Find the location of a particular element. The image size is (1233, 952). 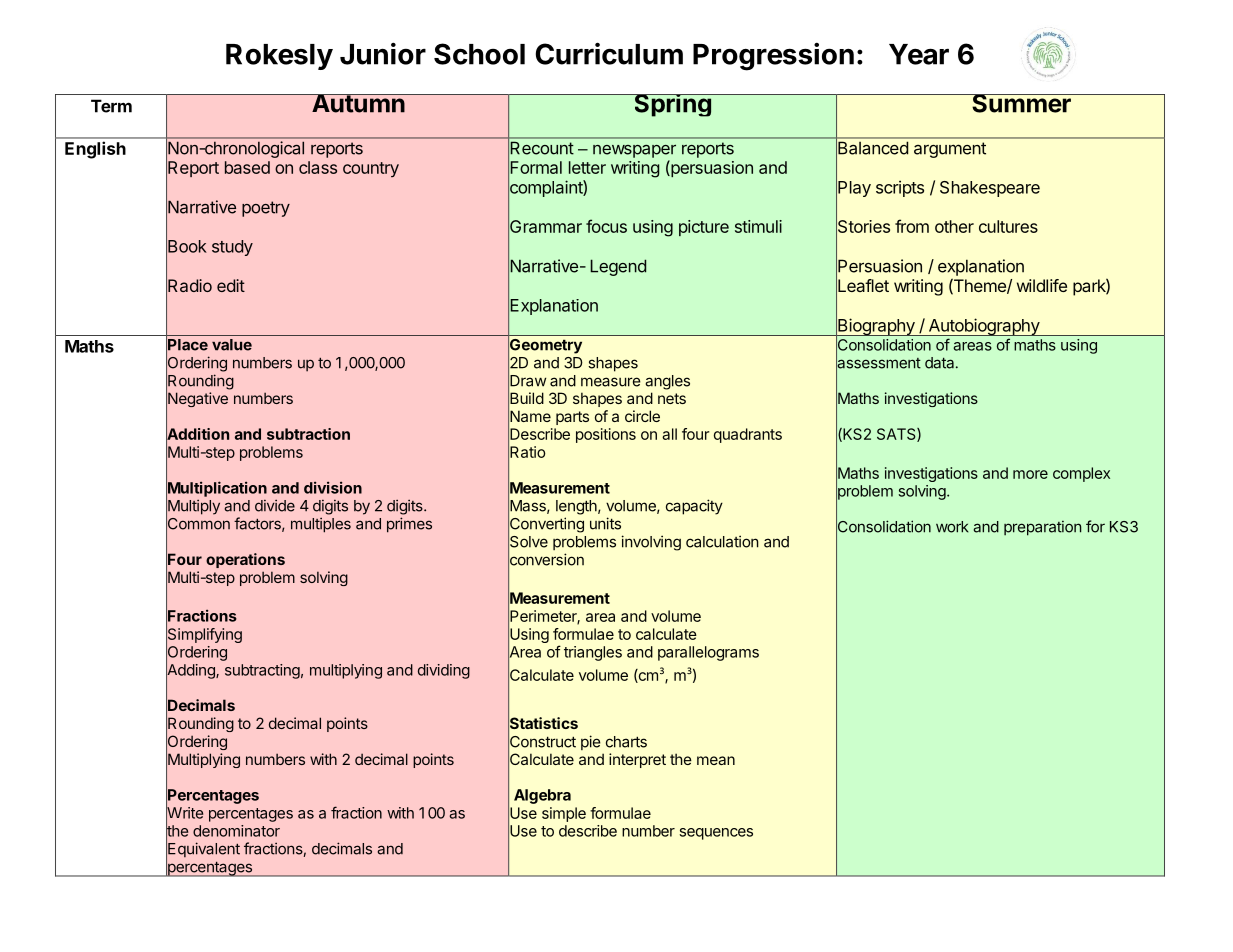

positions is located at coordinates (606, 435).
